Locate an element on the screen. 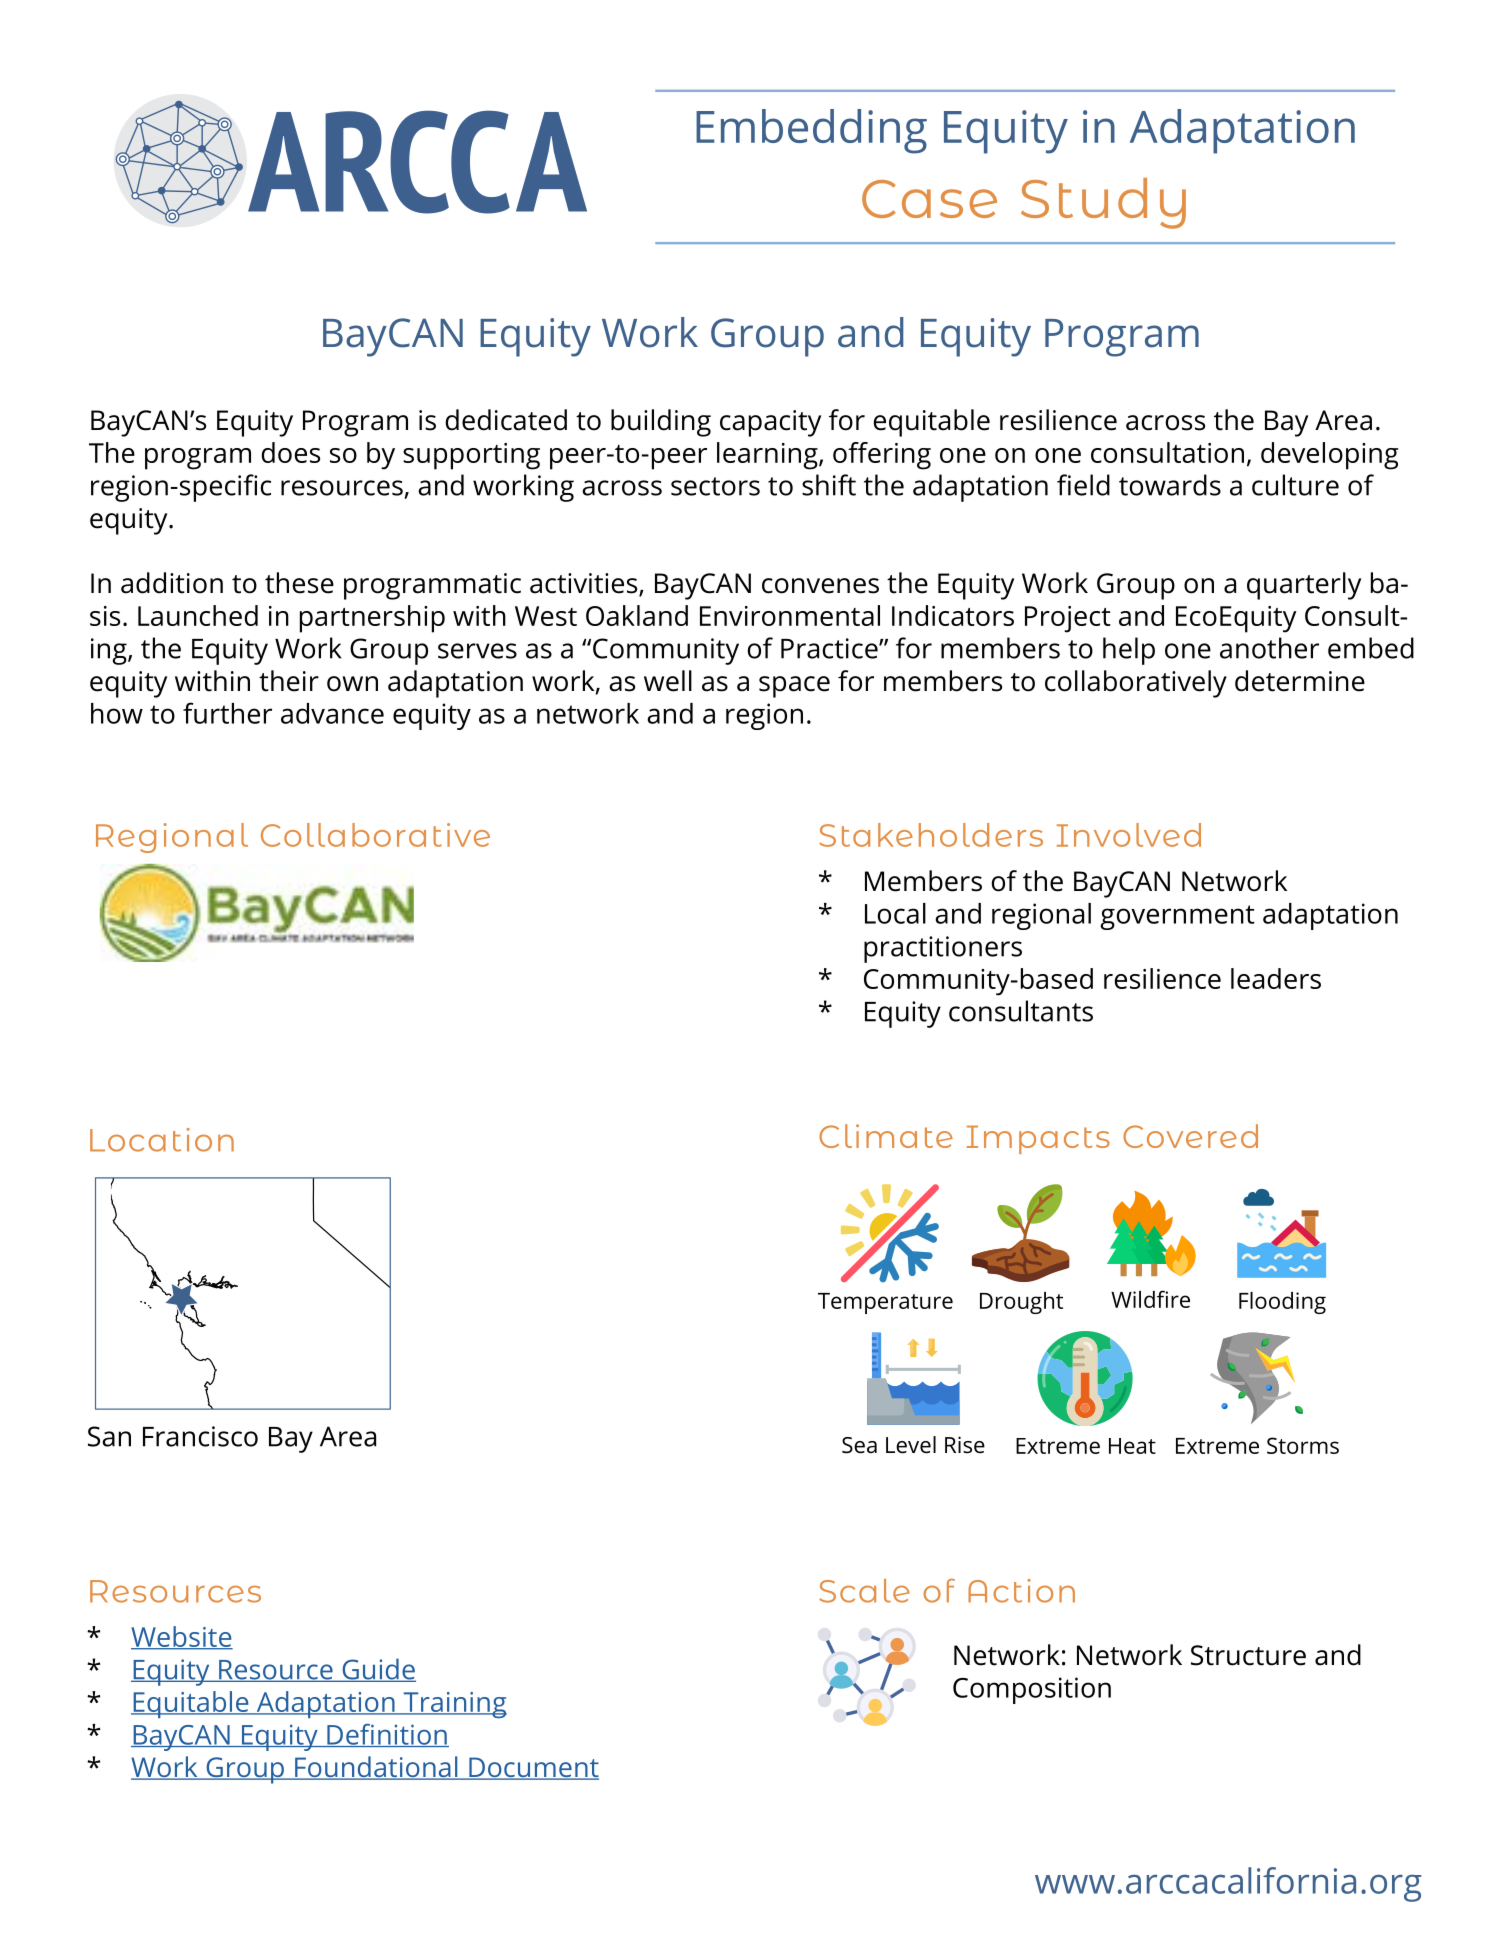  Foundational is located at coordinates (376, 1768).
